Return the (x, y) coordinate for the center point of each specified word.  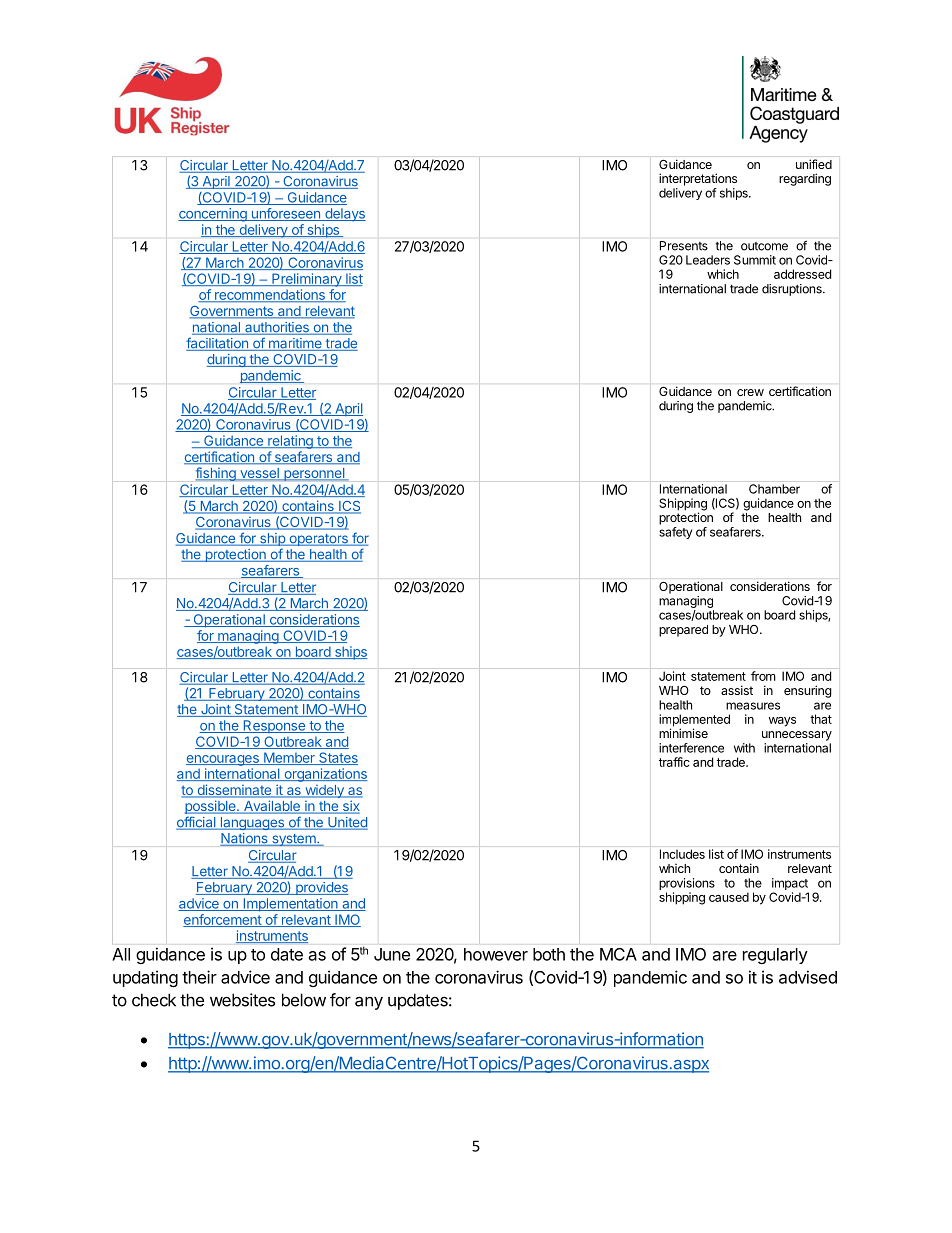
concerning (213, 215)
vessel (260, 473)
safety (675, 533)
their (199, 977)
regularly (775, 956)
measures (753, 706)
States (337, 758)
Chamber (774, 489)
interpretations (698, 179)
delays (344, 215)
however (496, 954)
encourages (223, 760)
